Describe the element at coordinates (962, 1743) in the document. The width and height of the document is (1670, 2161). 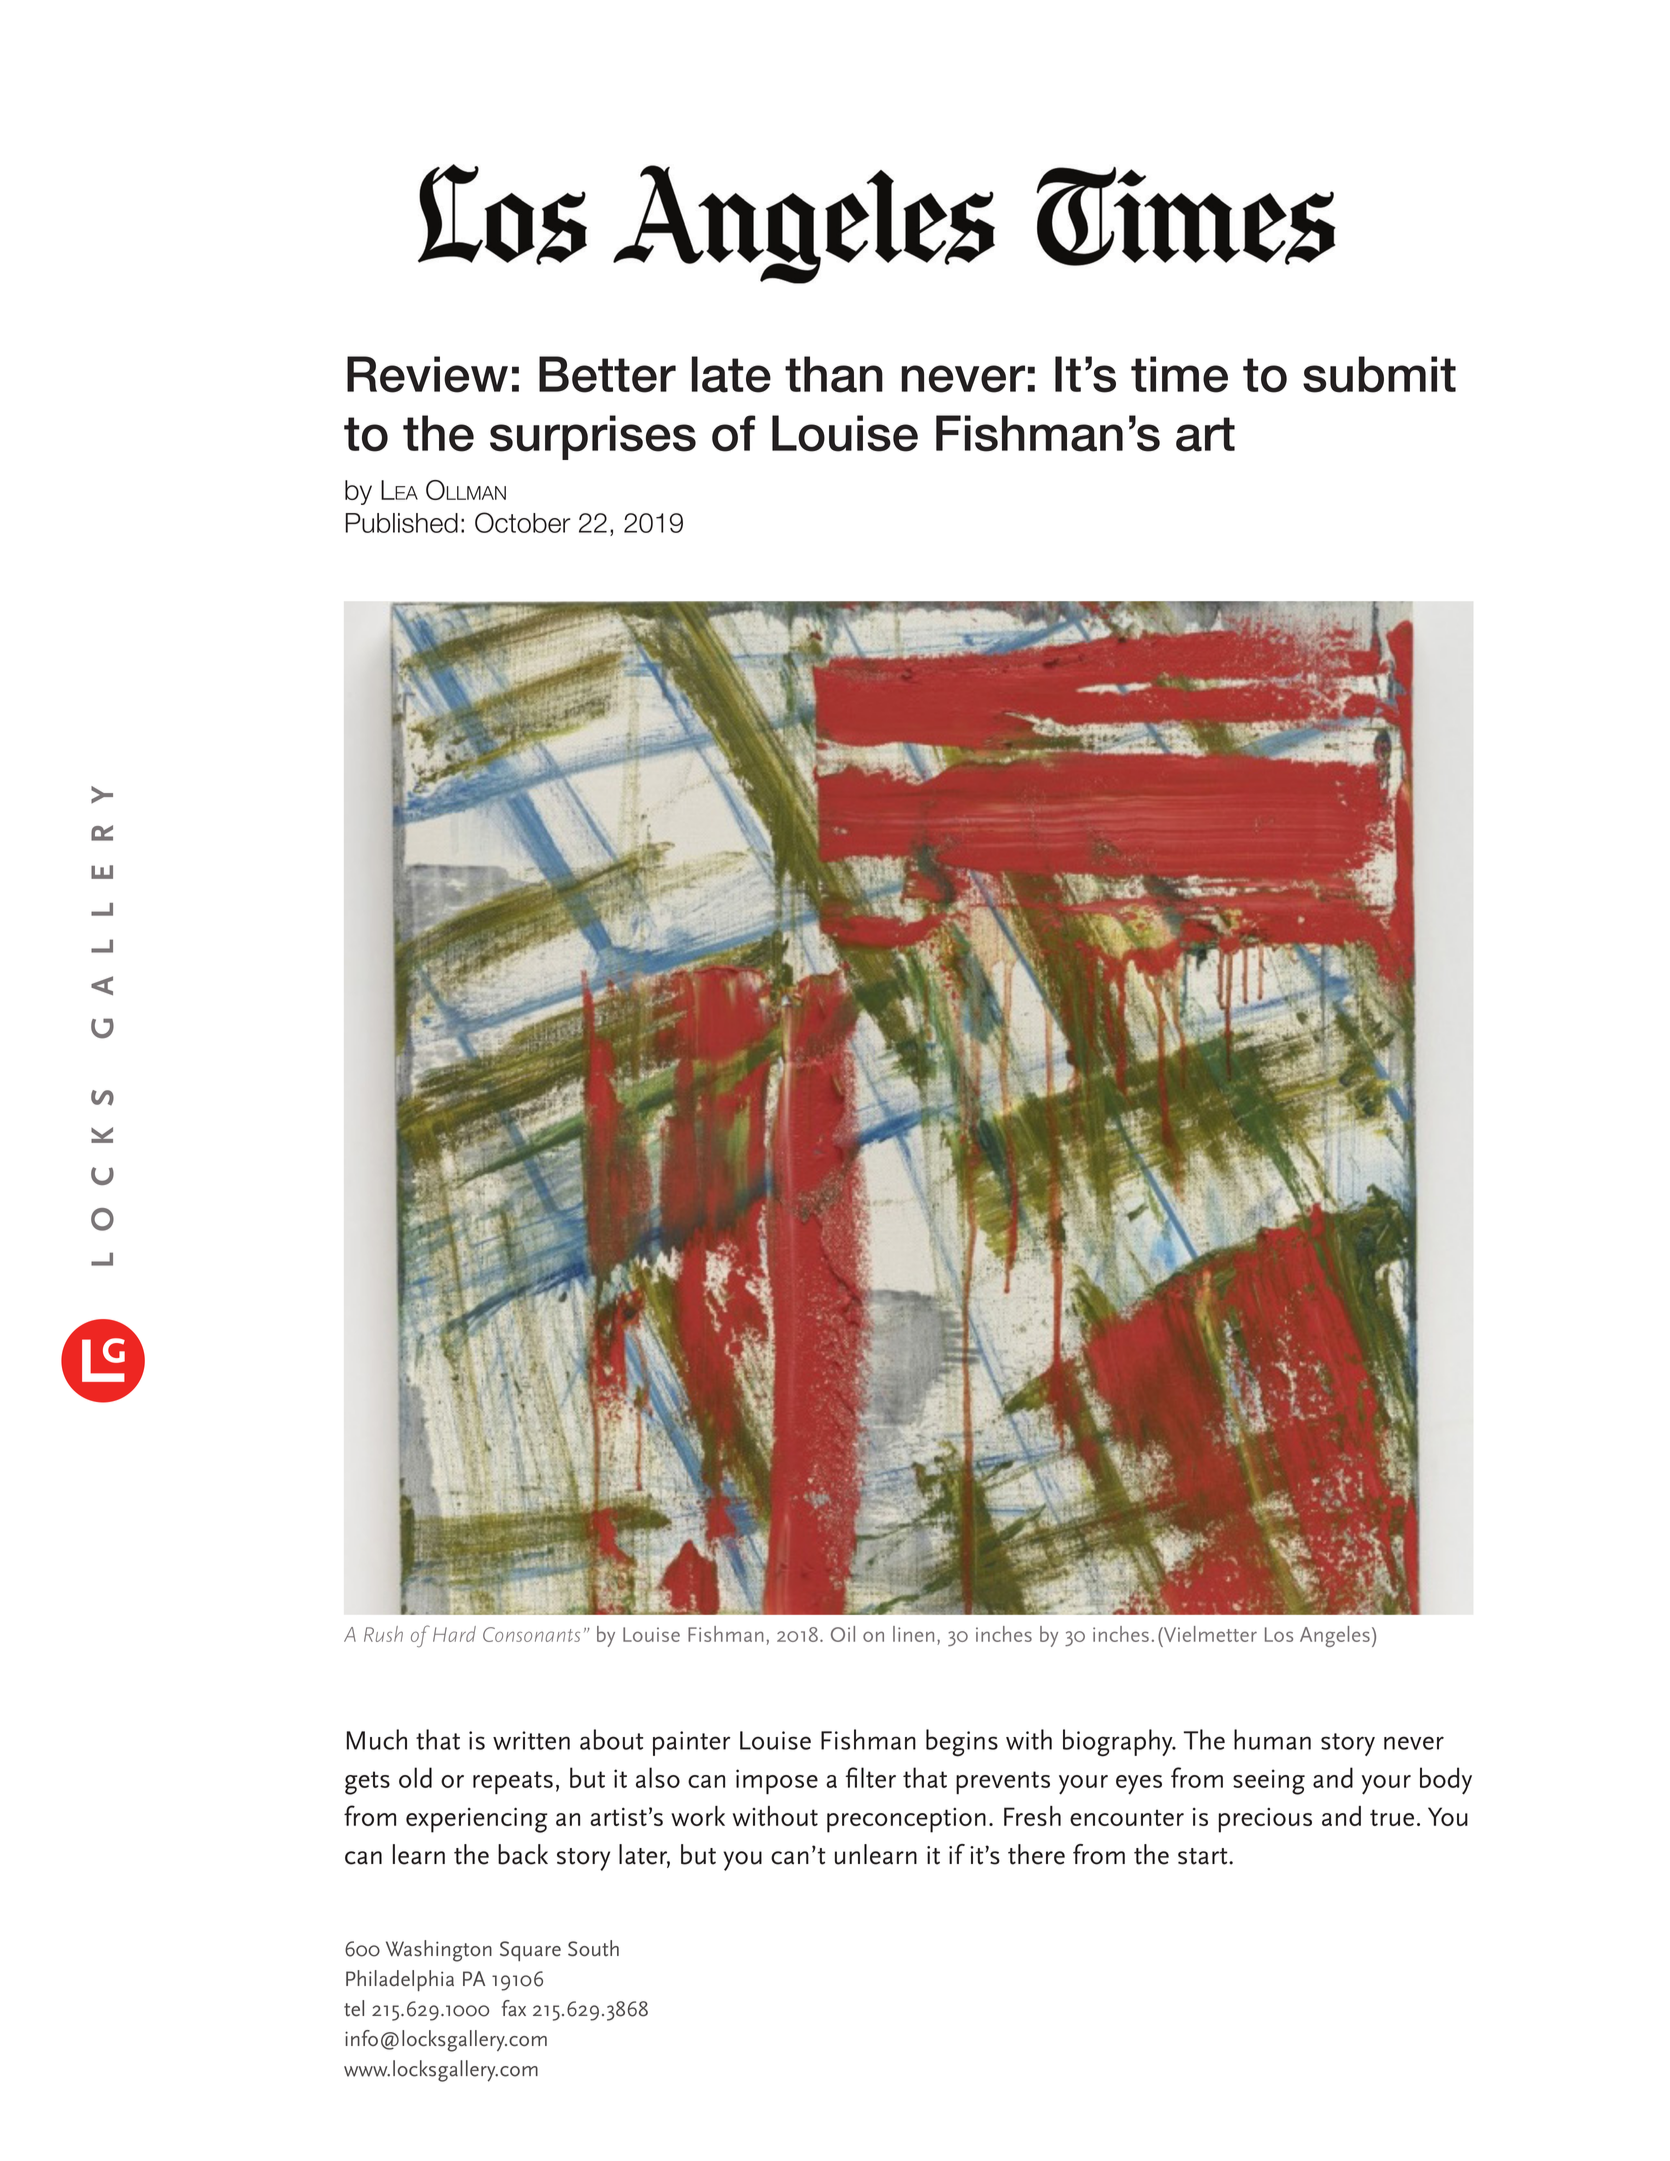
I see `begins` at that location.
